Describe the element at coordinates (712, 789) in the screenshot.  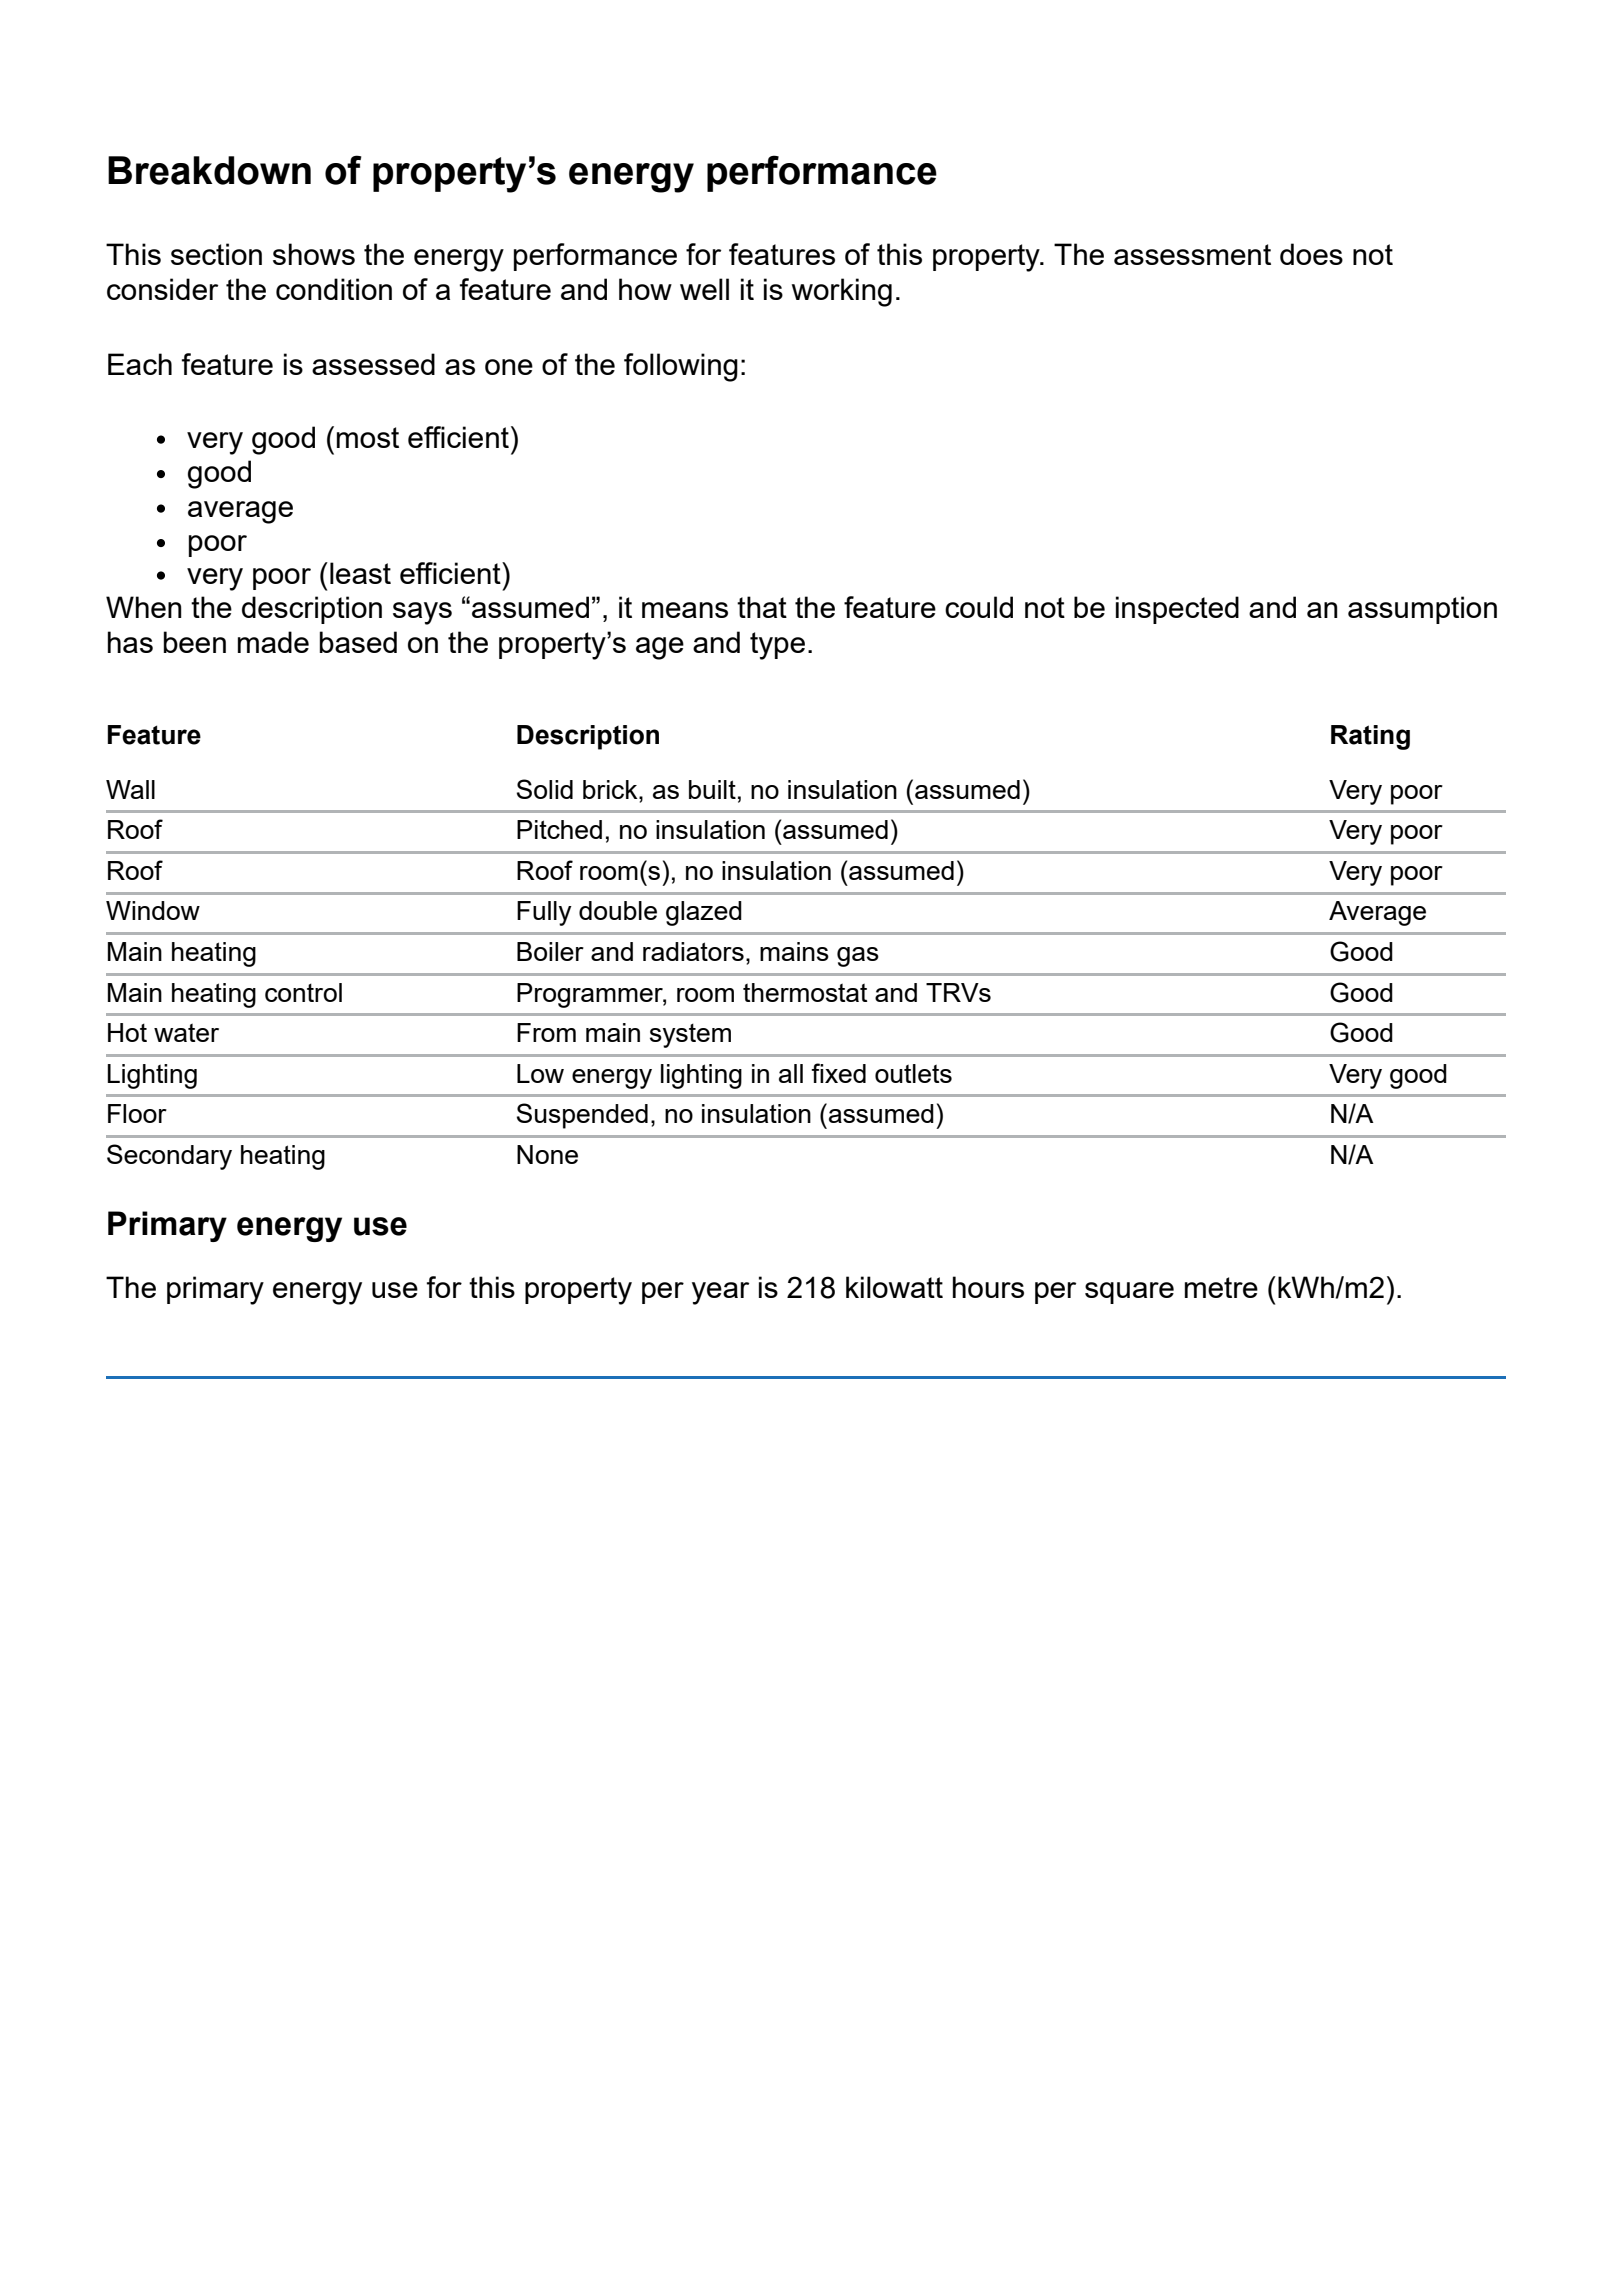
I see `built` at that location.
